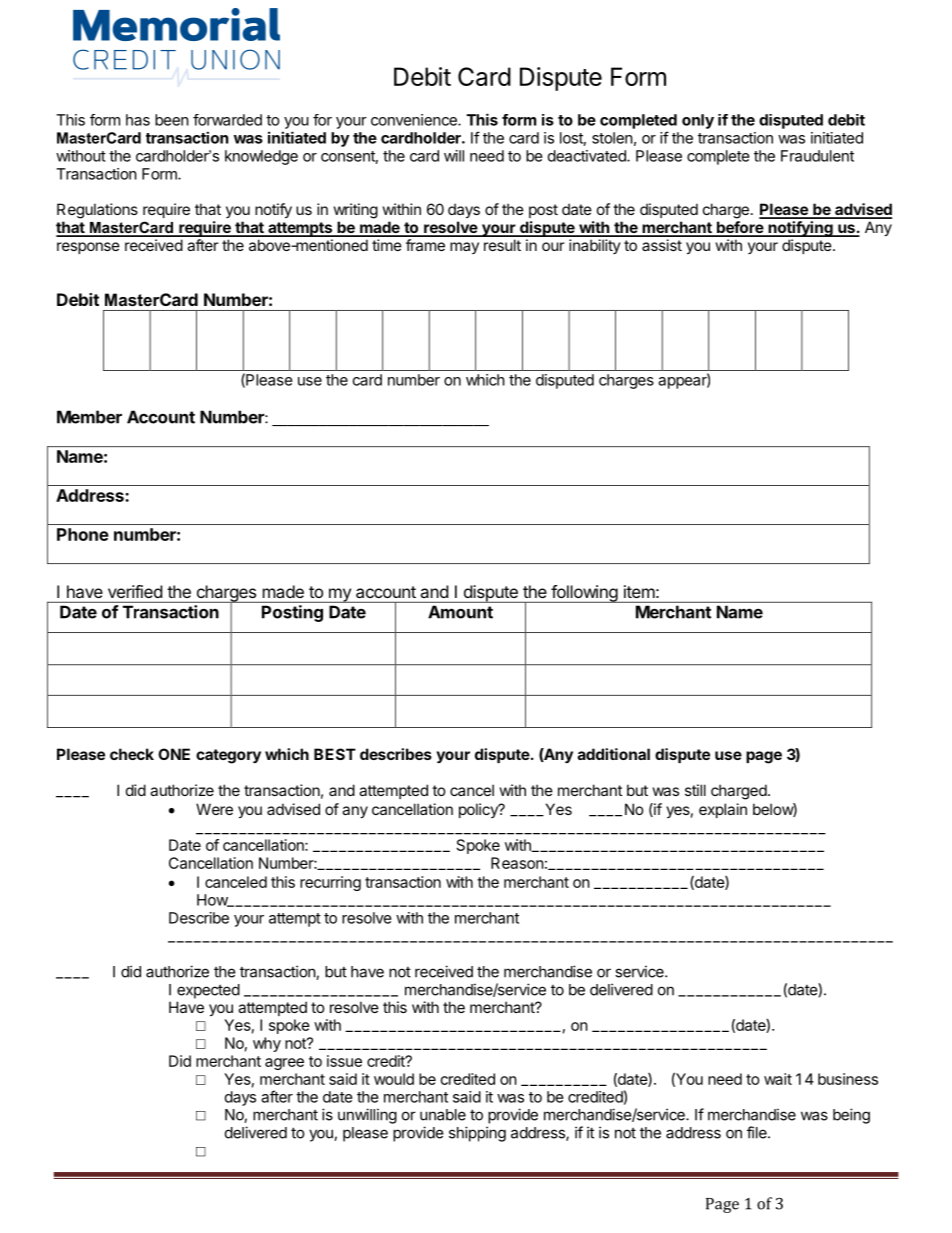 The width and height of the screenshot is (952, 1233). What do you see at coordinates (284, 1064) in the screenshot?
I see `agree` at bounding box center [284, 1064].
